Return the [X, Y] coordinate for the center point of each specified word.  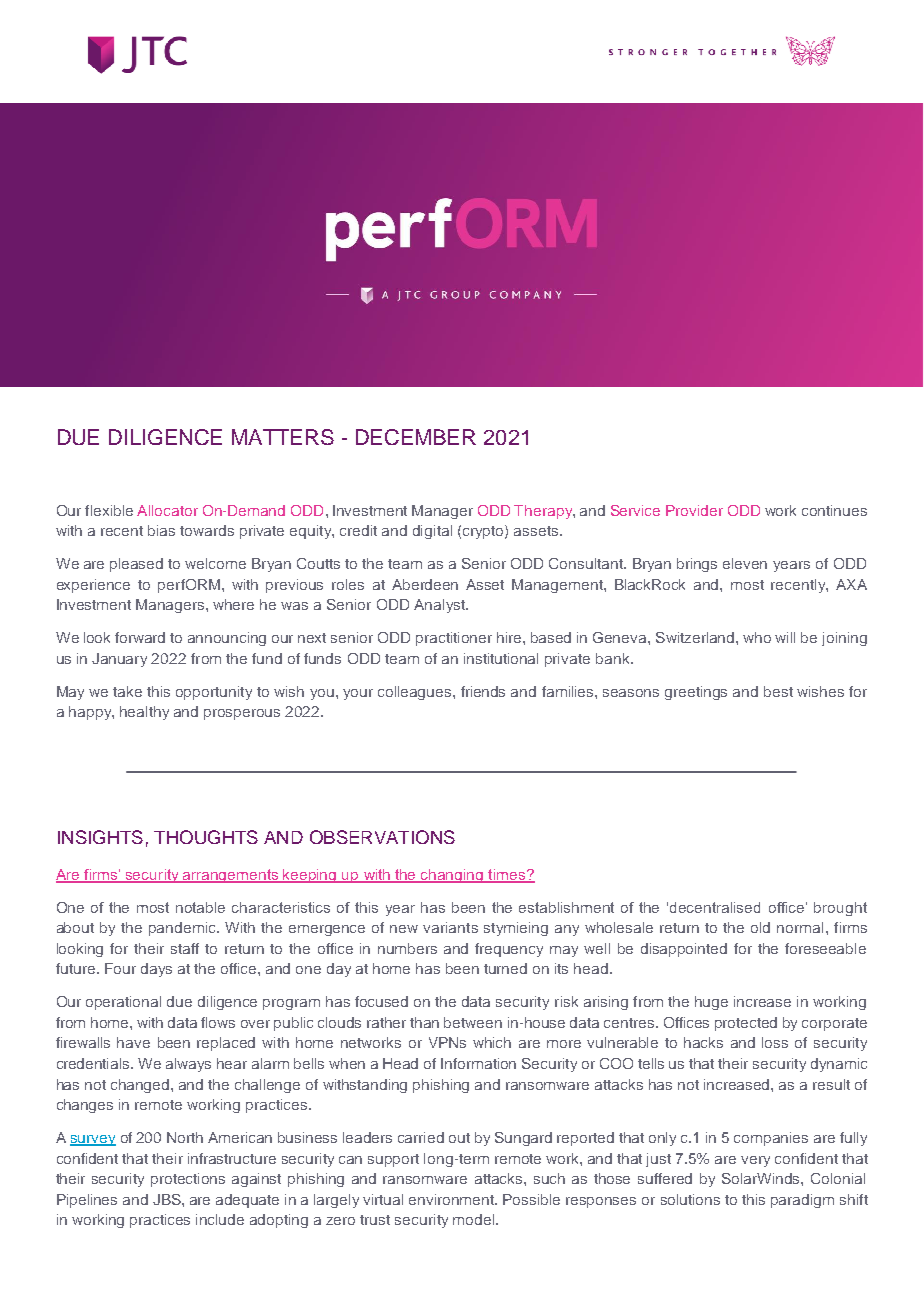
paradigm [802, 1201]
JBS [168, 1199]
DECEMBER [416, 437]
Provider [694, 510]
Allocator [167, 510]
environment [453, 1199]
